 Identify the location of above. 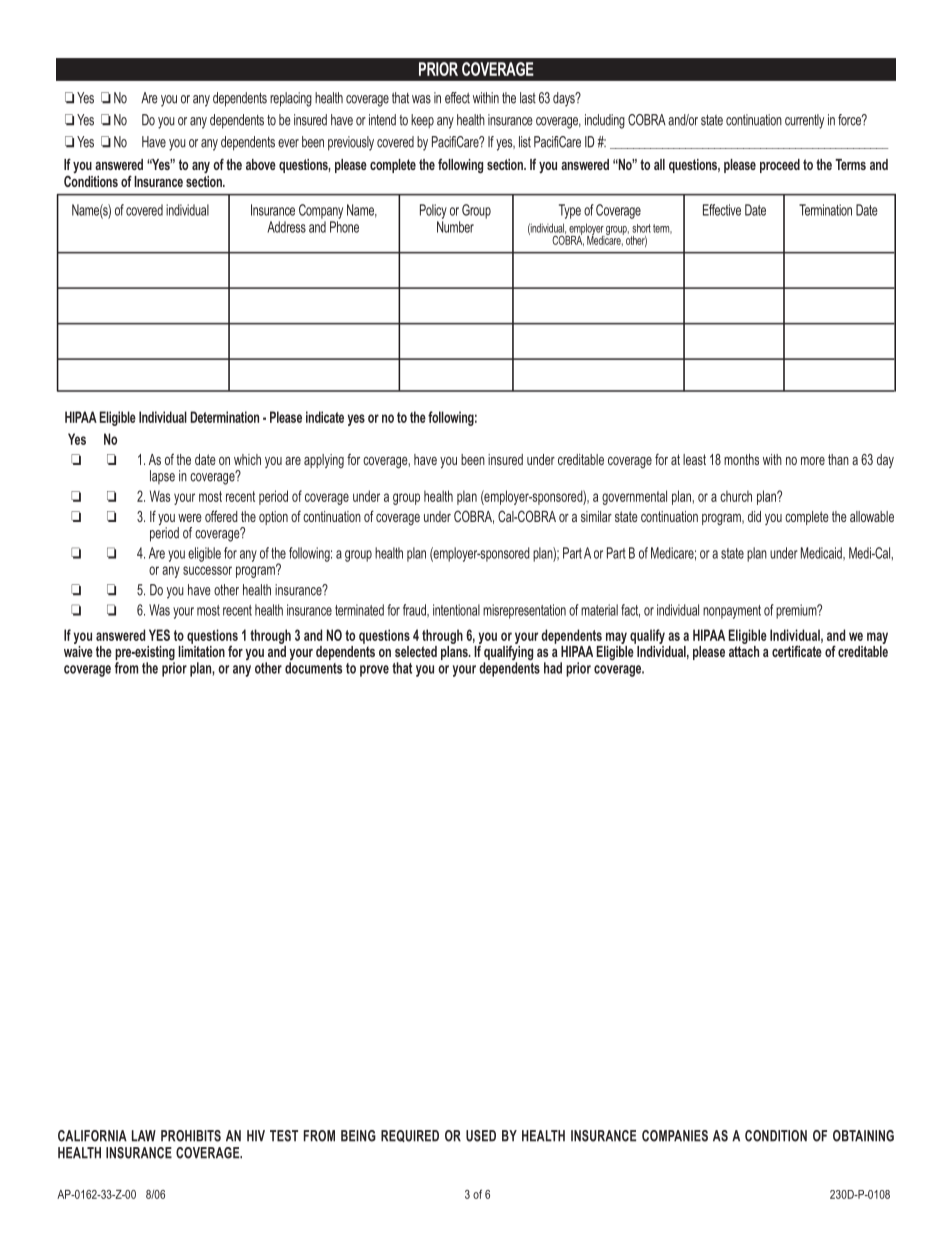
(261, 164).
